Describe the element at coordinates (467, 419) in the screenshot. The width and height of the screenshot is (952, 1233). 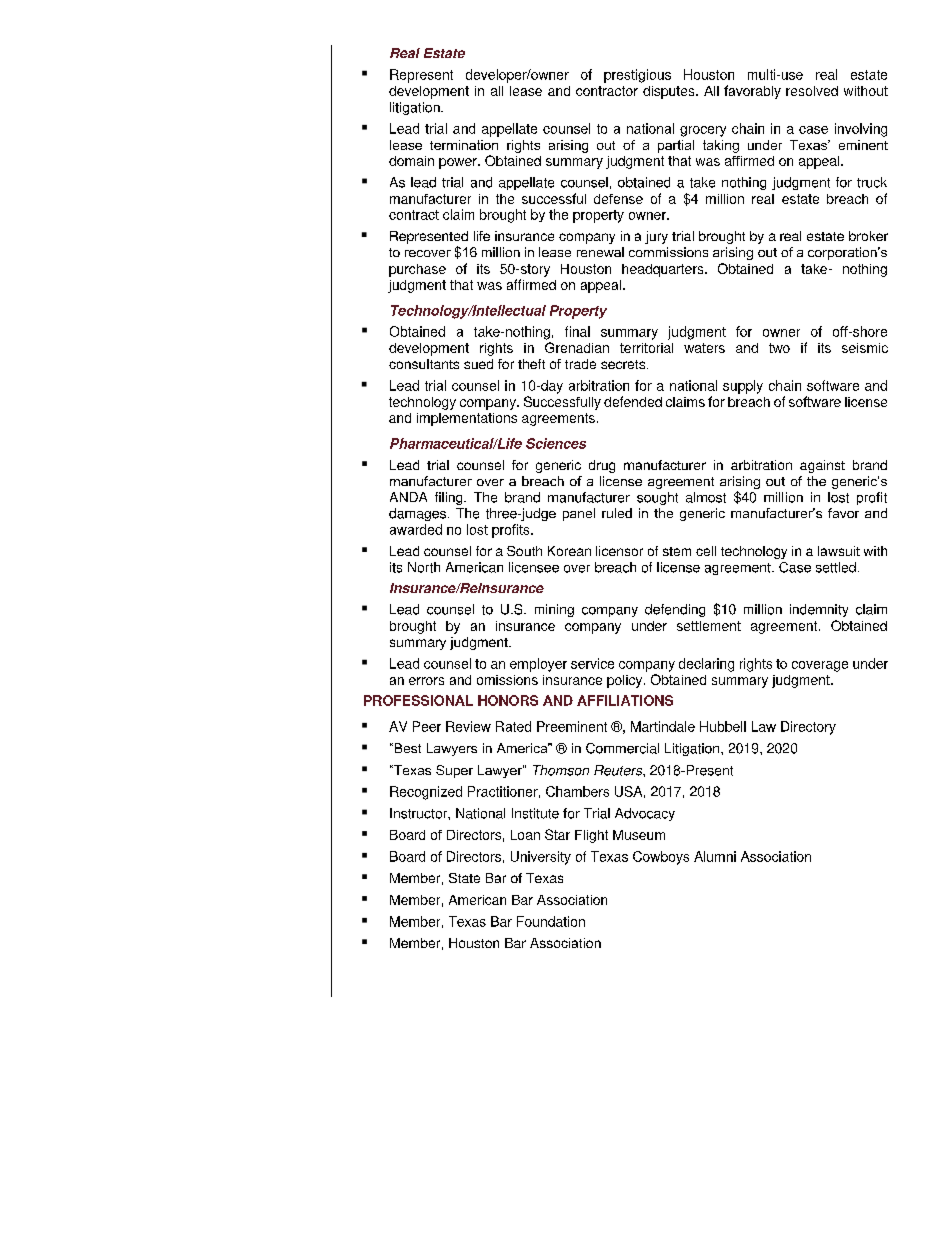
I see `implementations` at that location.
